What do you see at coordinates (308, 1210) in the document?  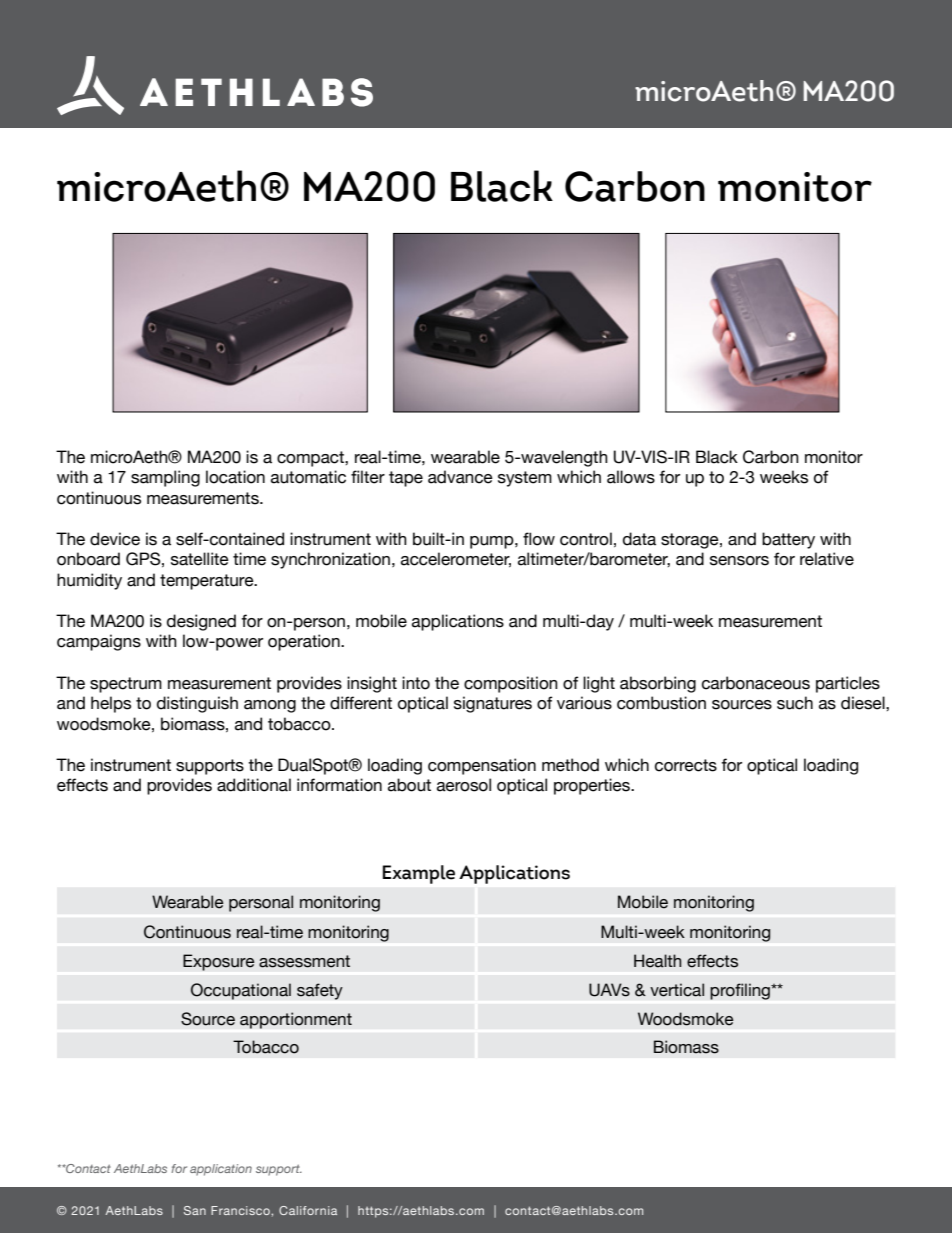 I see `California` at bounding box center [308, 1210].
